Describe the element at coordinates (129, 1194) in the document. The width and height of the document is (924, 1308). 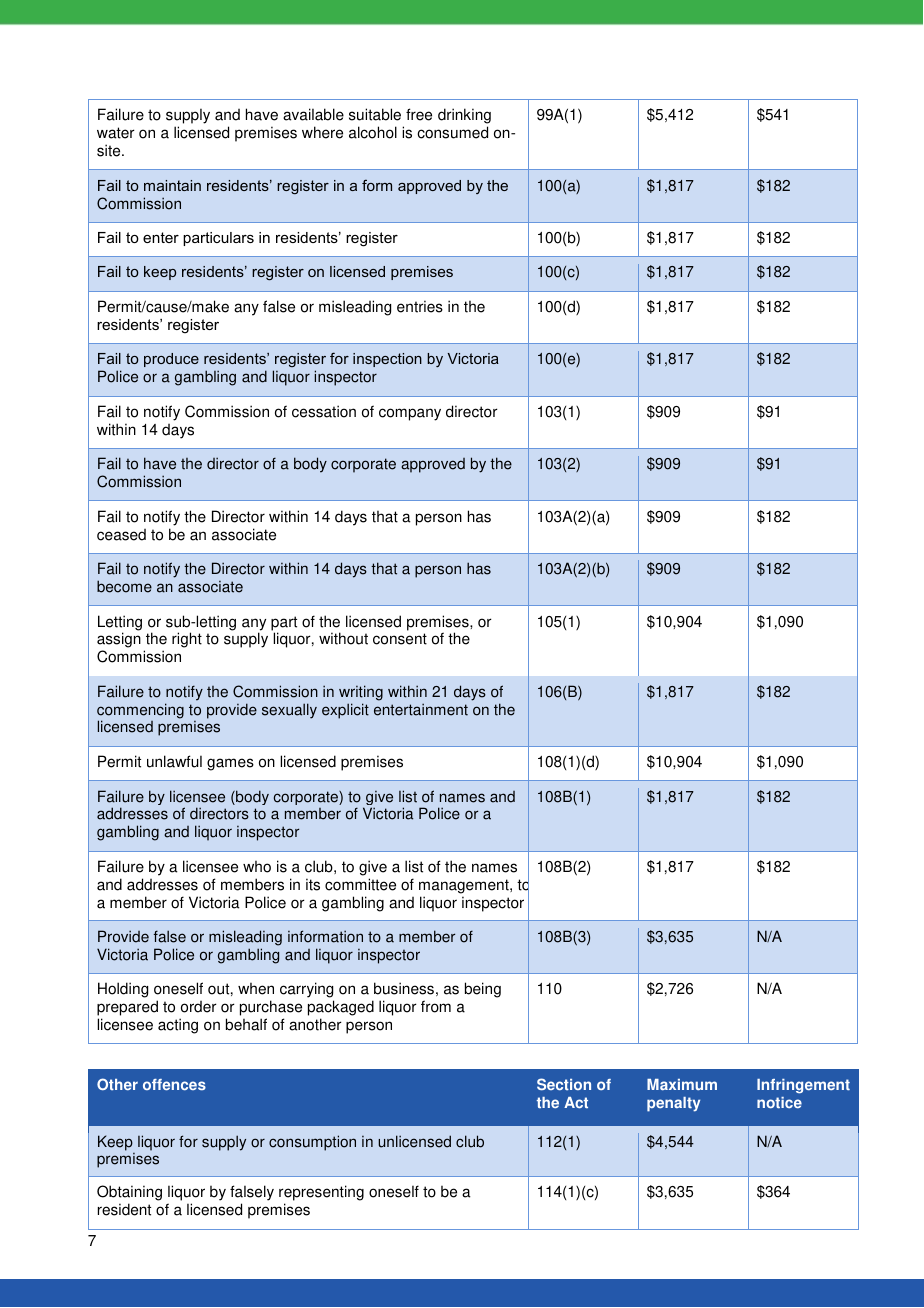
I see `Obtaining` at that location.
